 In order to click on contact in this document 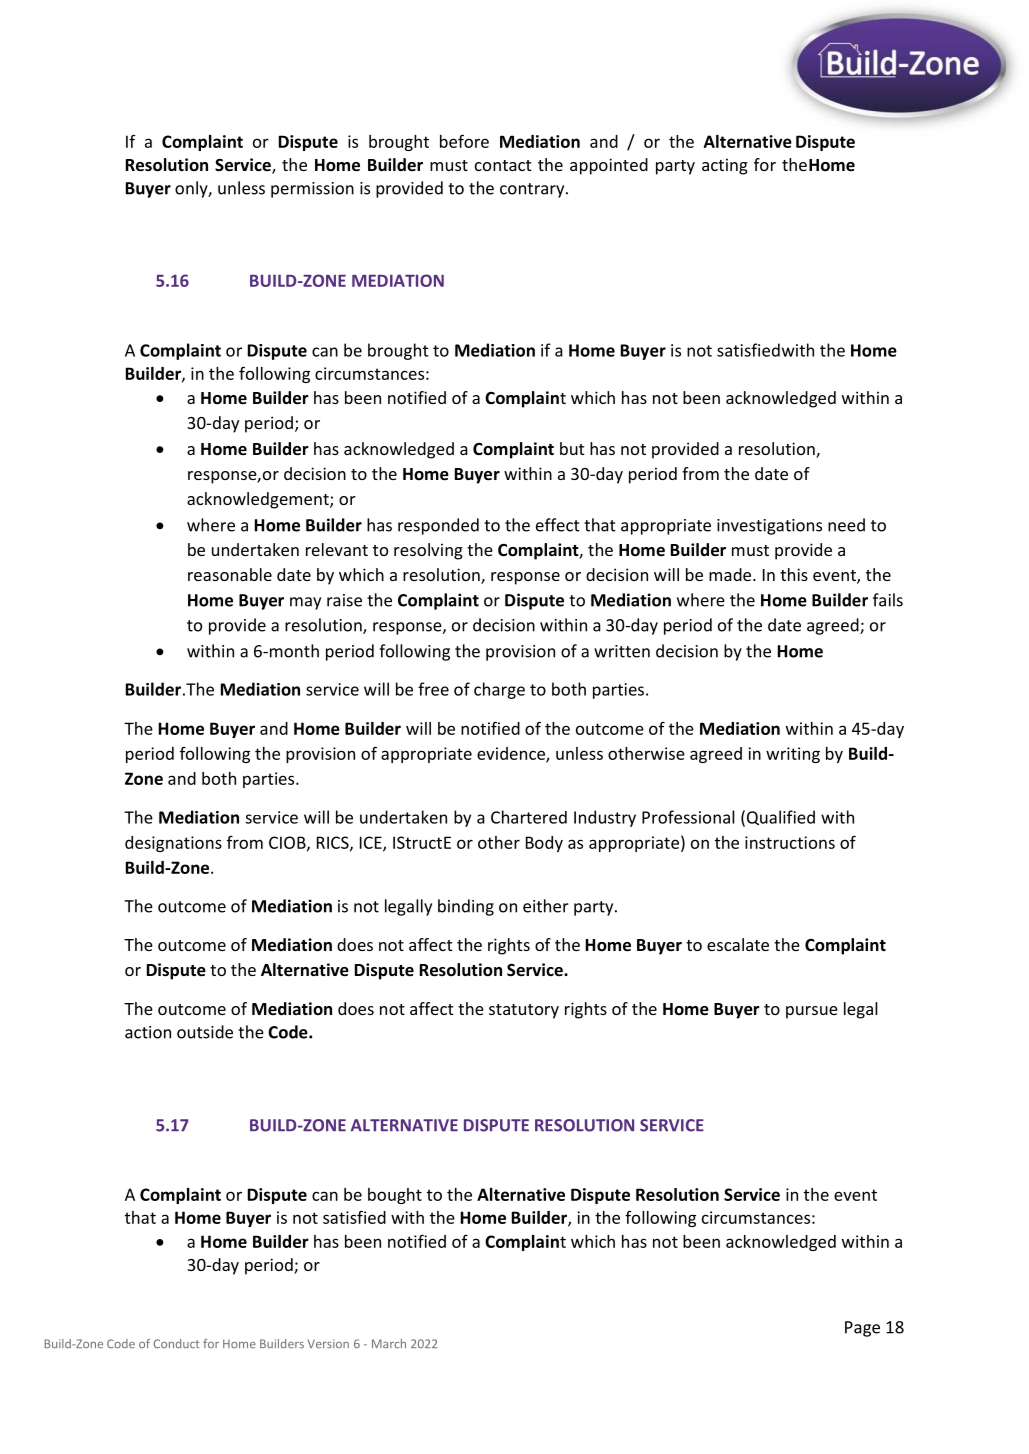, I will do `click(503, 165)`.
